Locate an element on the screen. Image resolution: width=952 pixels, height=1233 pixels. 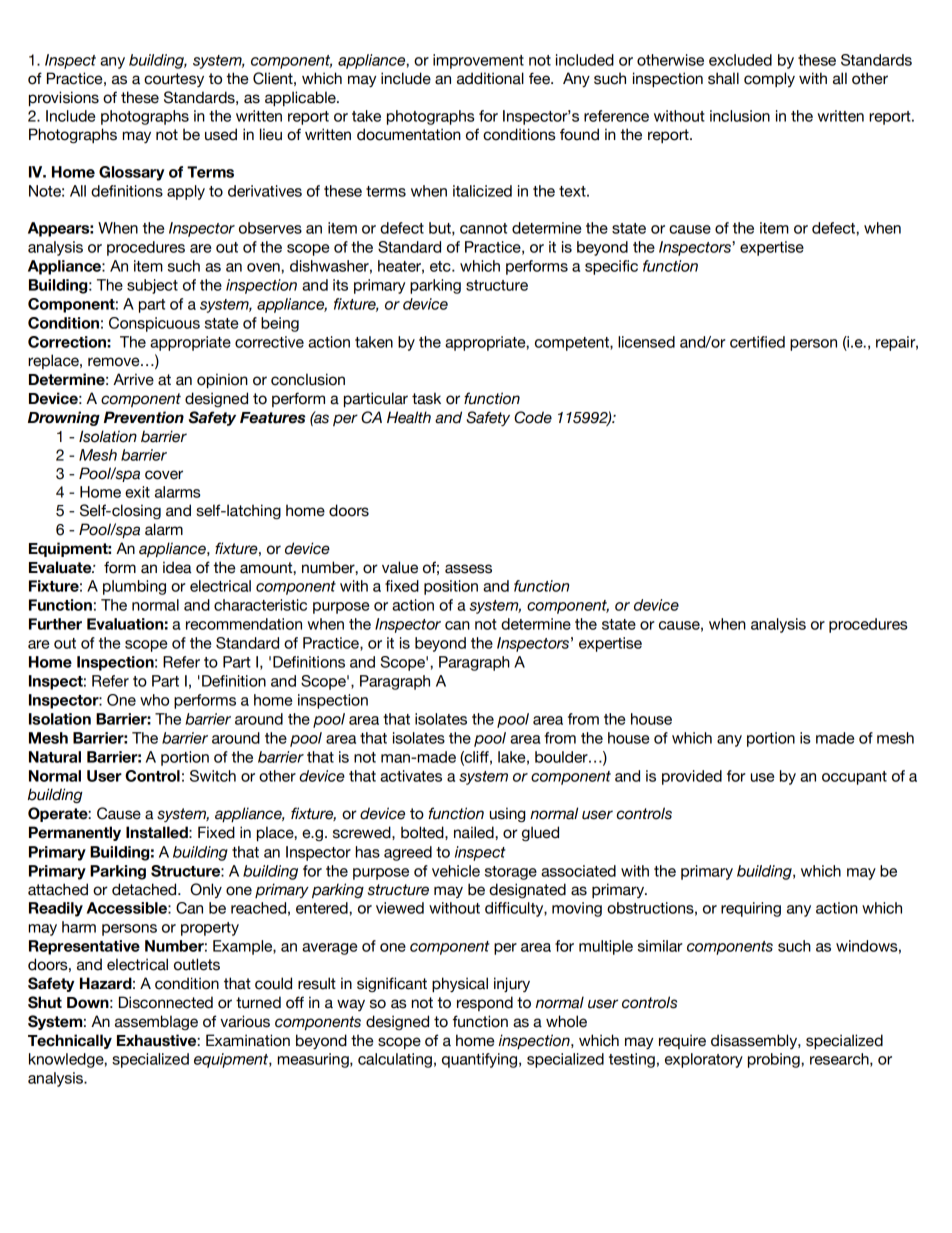
etc is located at coordinates (441, 266).
